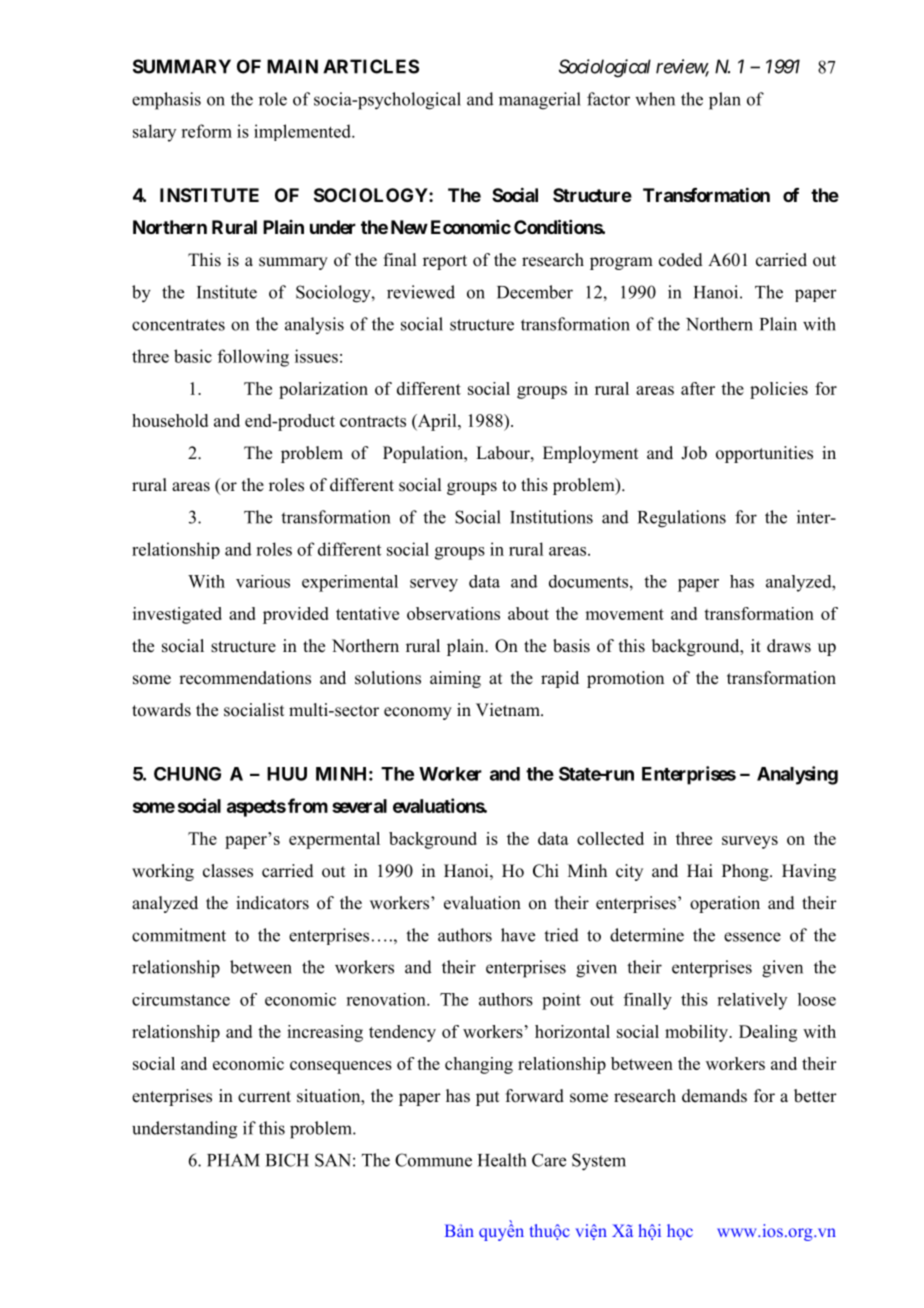 The height and width of the screenshot is (1308, 924). Describe the element at coordinates (725, 101) in the screenshot. I see `plan` at that location.
